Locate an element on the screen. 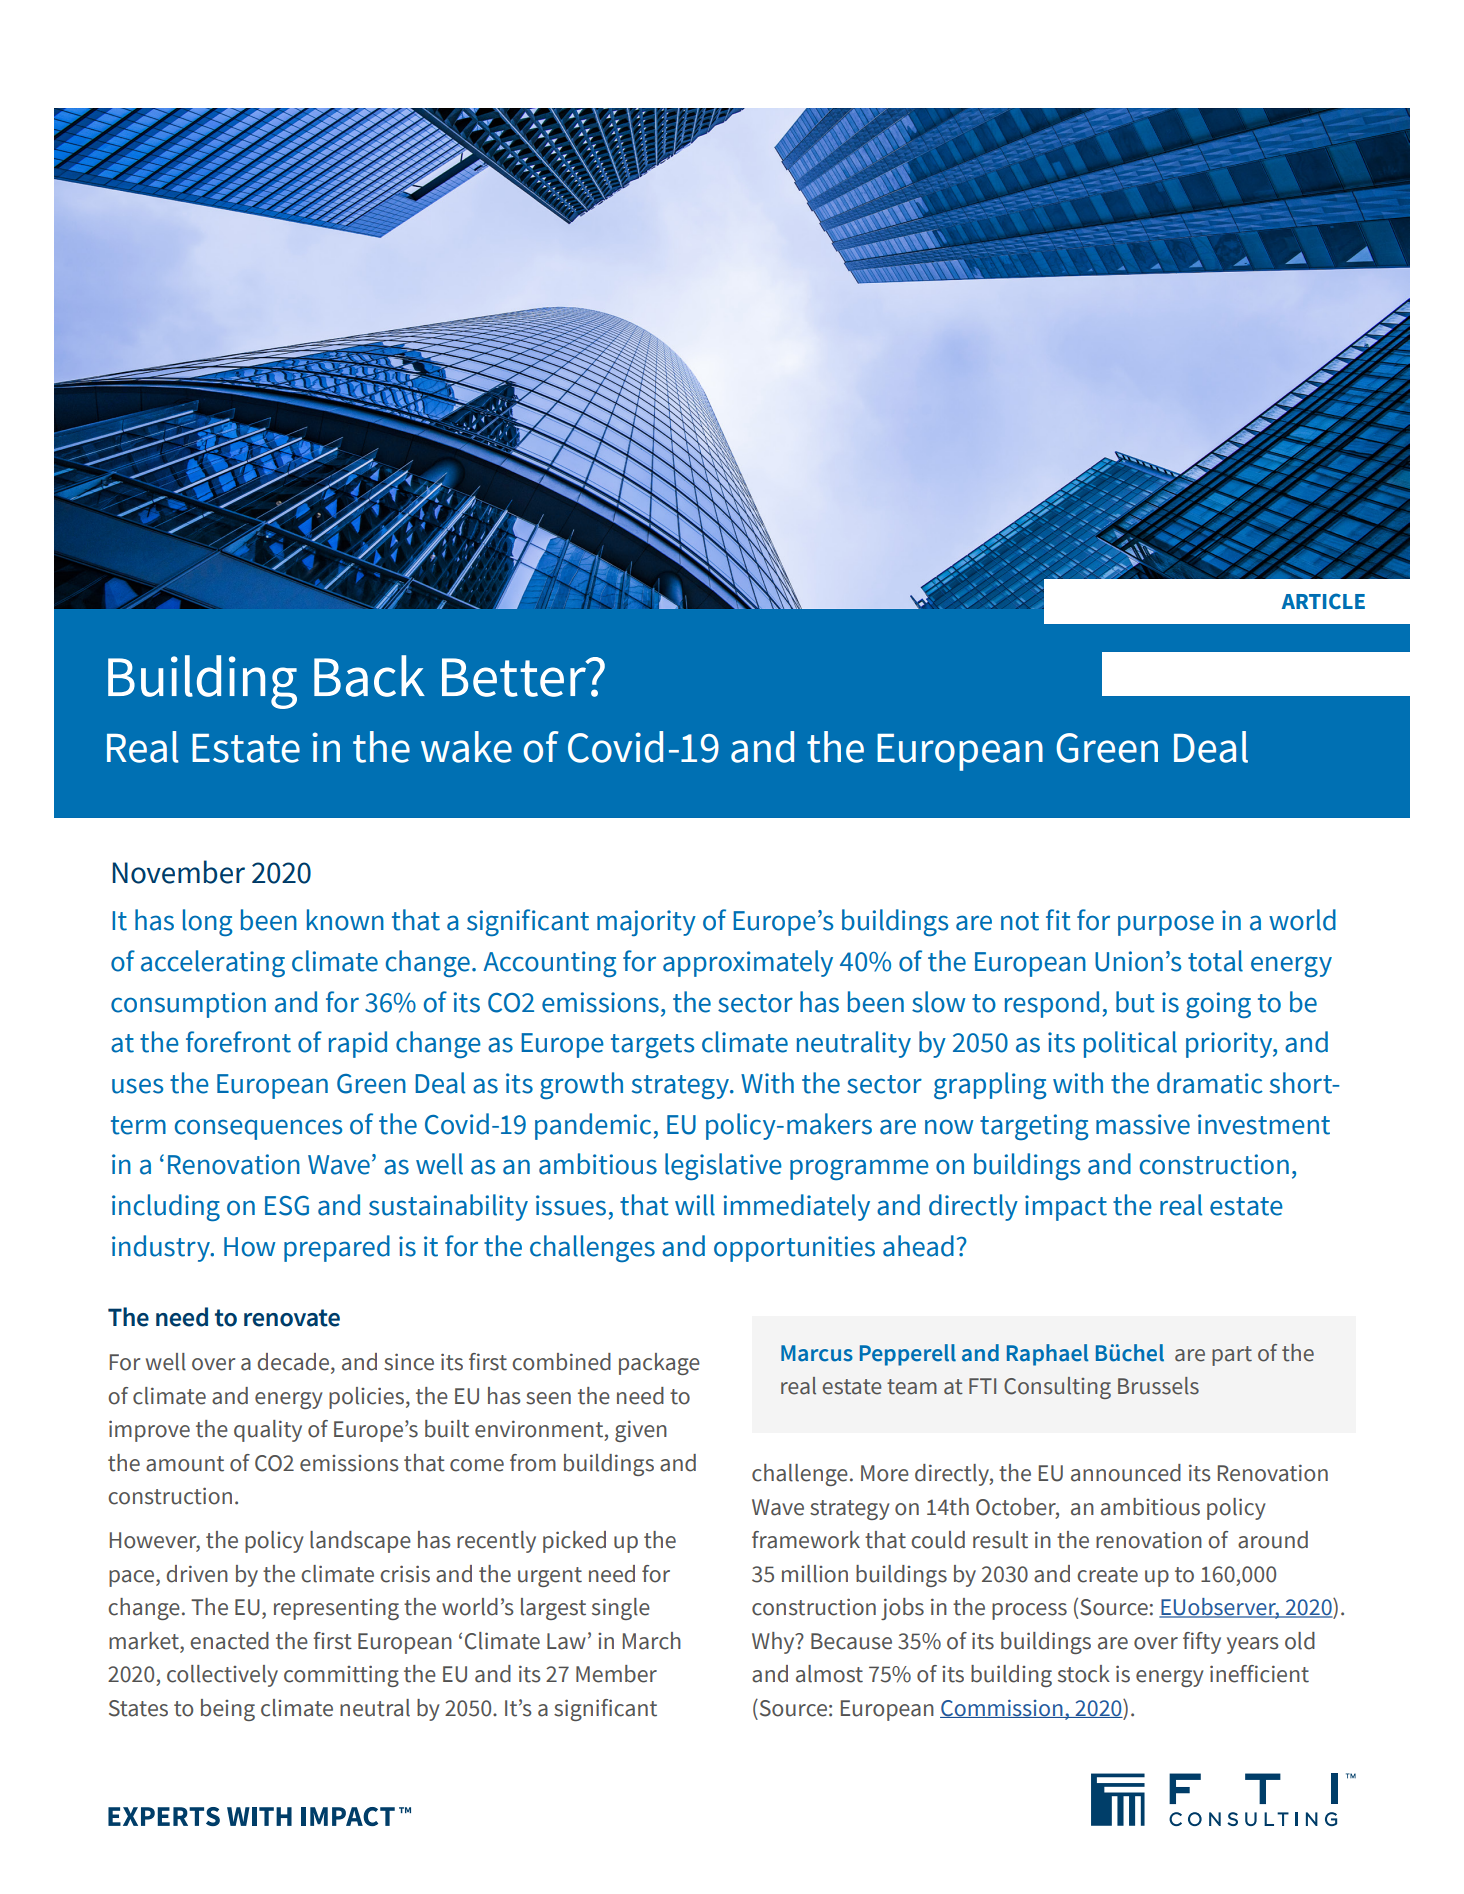 The height and width of the screenshot is (1894, 1464). forefront is located at coordinates (238, 1042).
